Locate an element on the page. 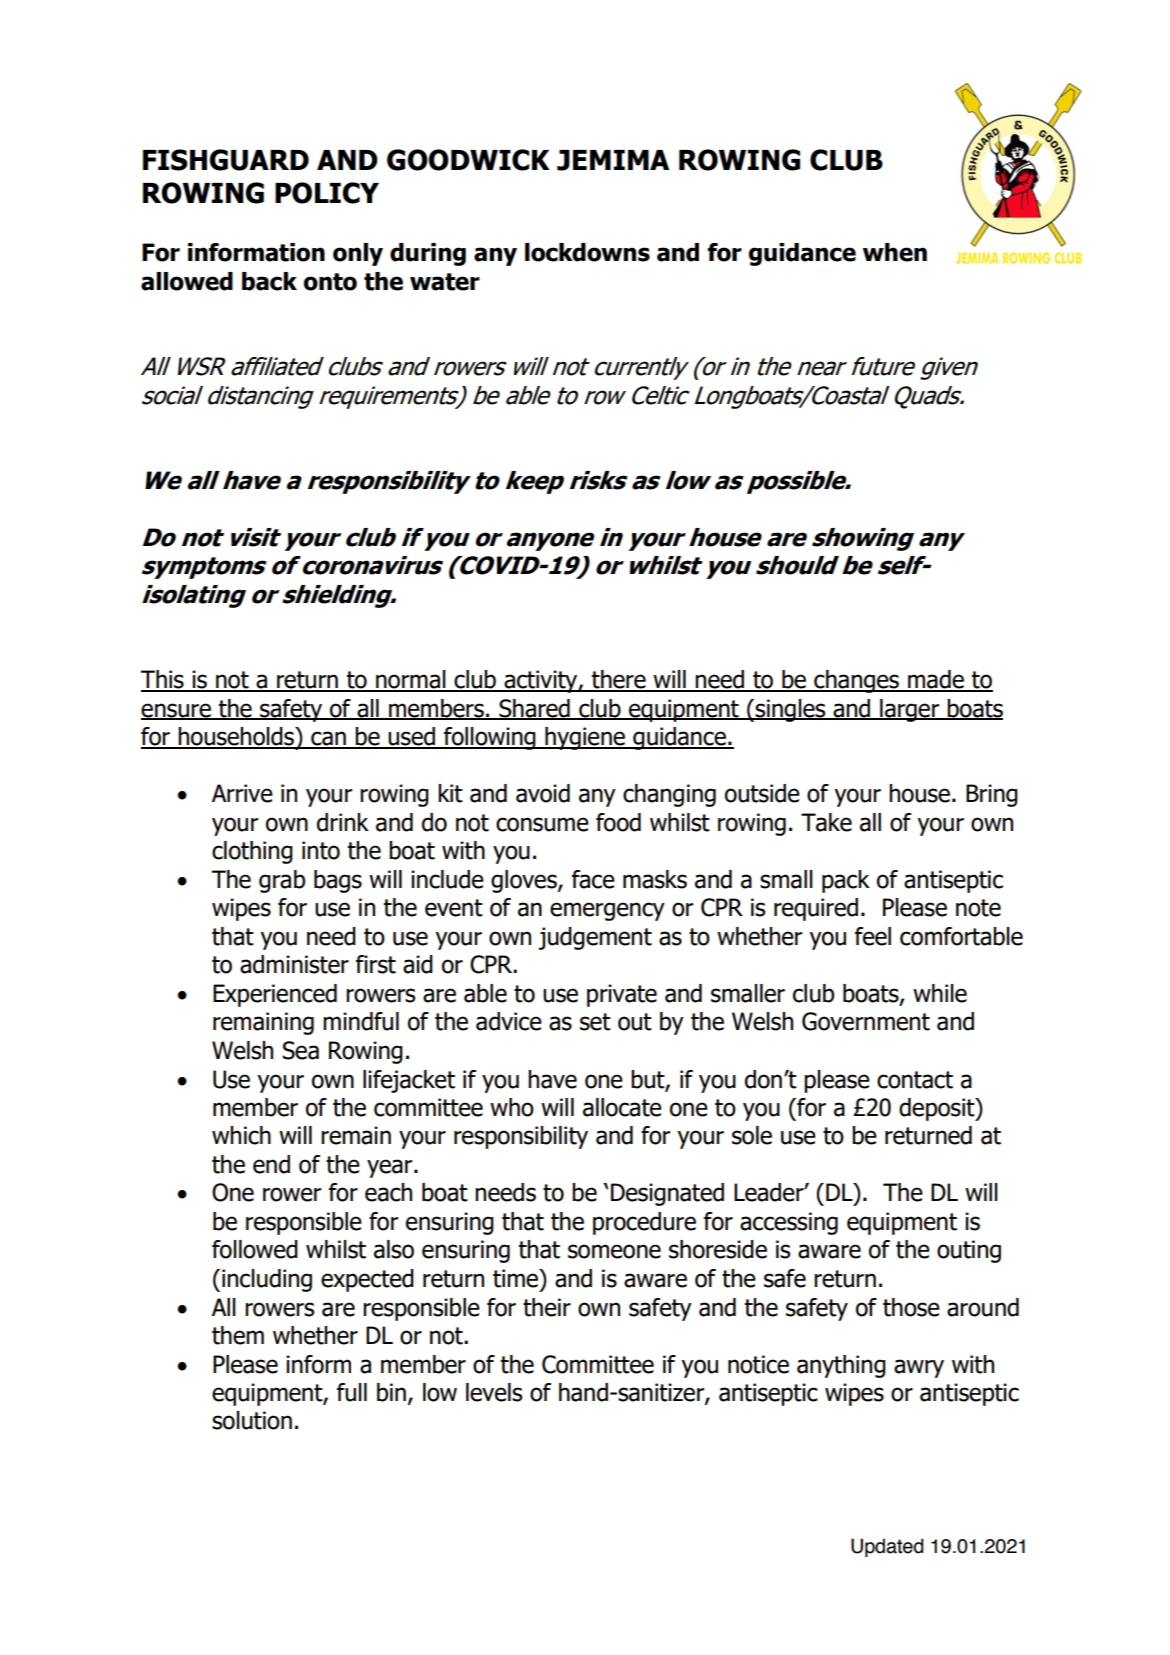 The height and width of the page is (1655, 1170). Sea is located at coordinates (300, 1050).
